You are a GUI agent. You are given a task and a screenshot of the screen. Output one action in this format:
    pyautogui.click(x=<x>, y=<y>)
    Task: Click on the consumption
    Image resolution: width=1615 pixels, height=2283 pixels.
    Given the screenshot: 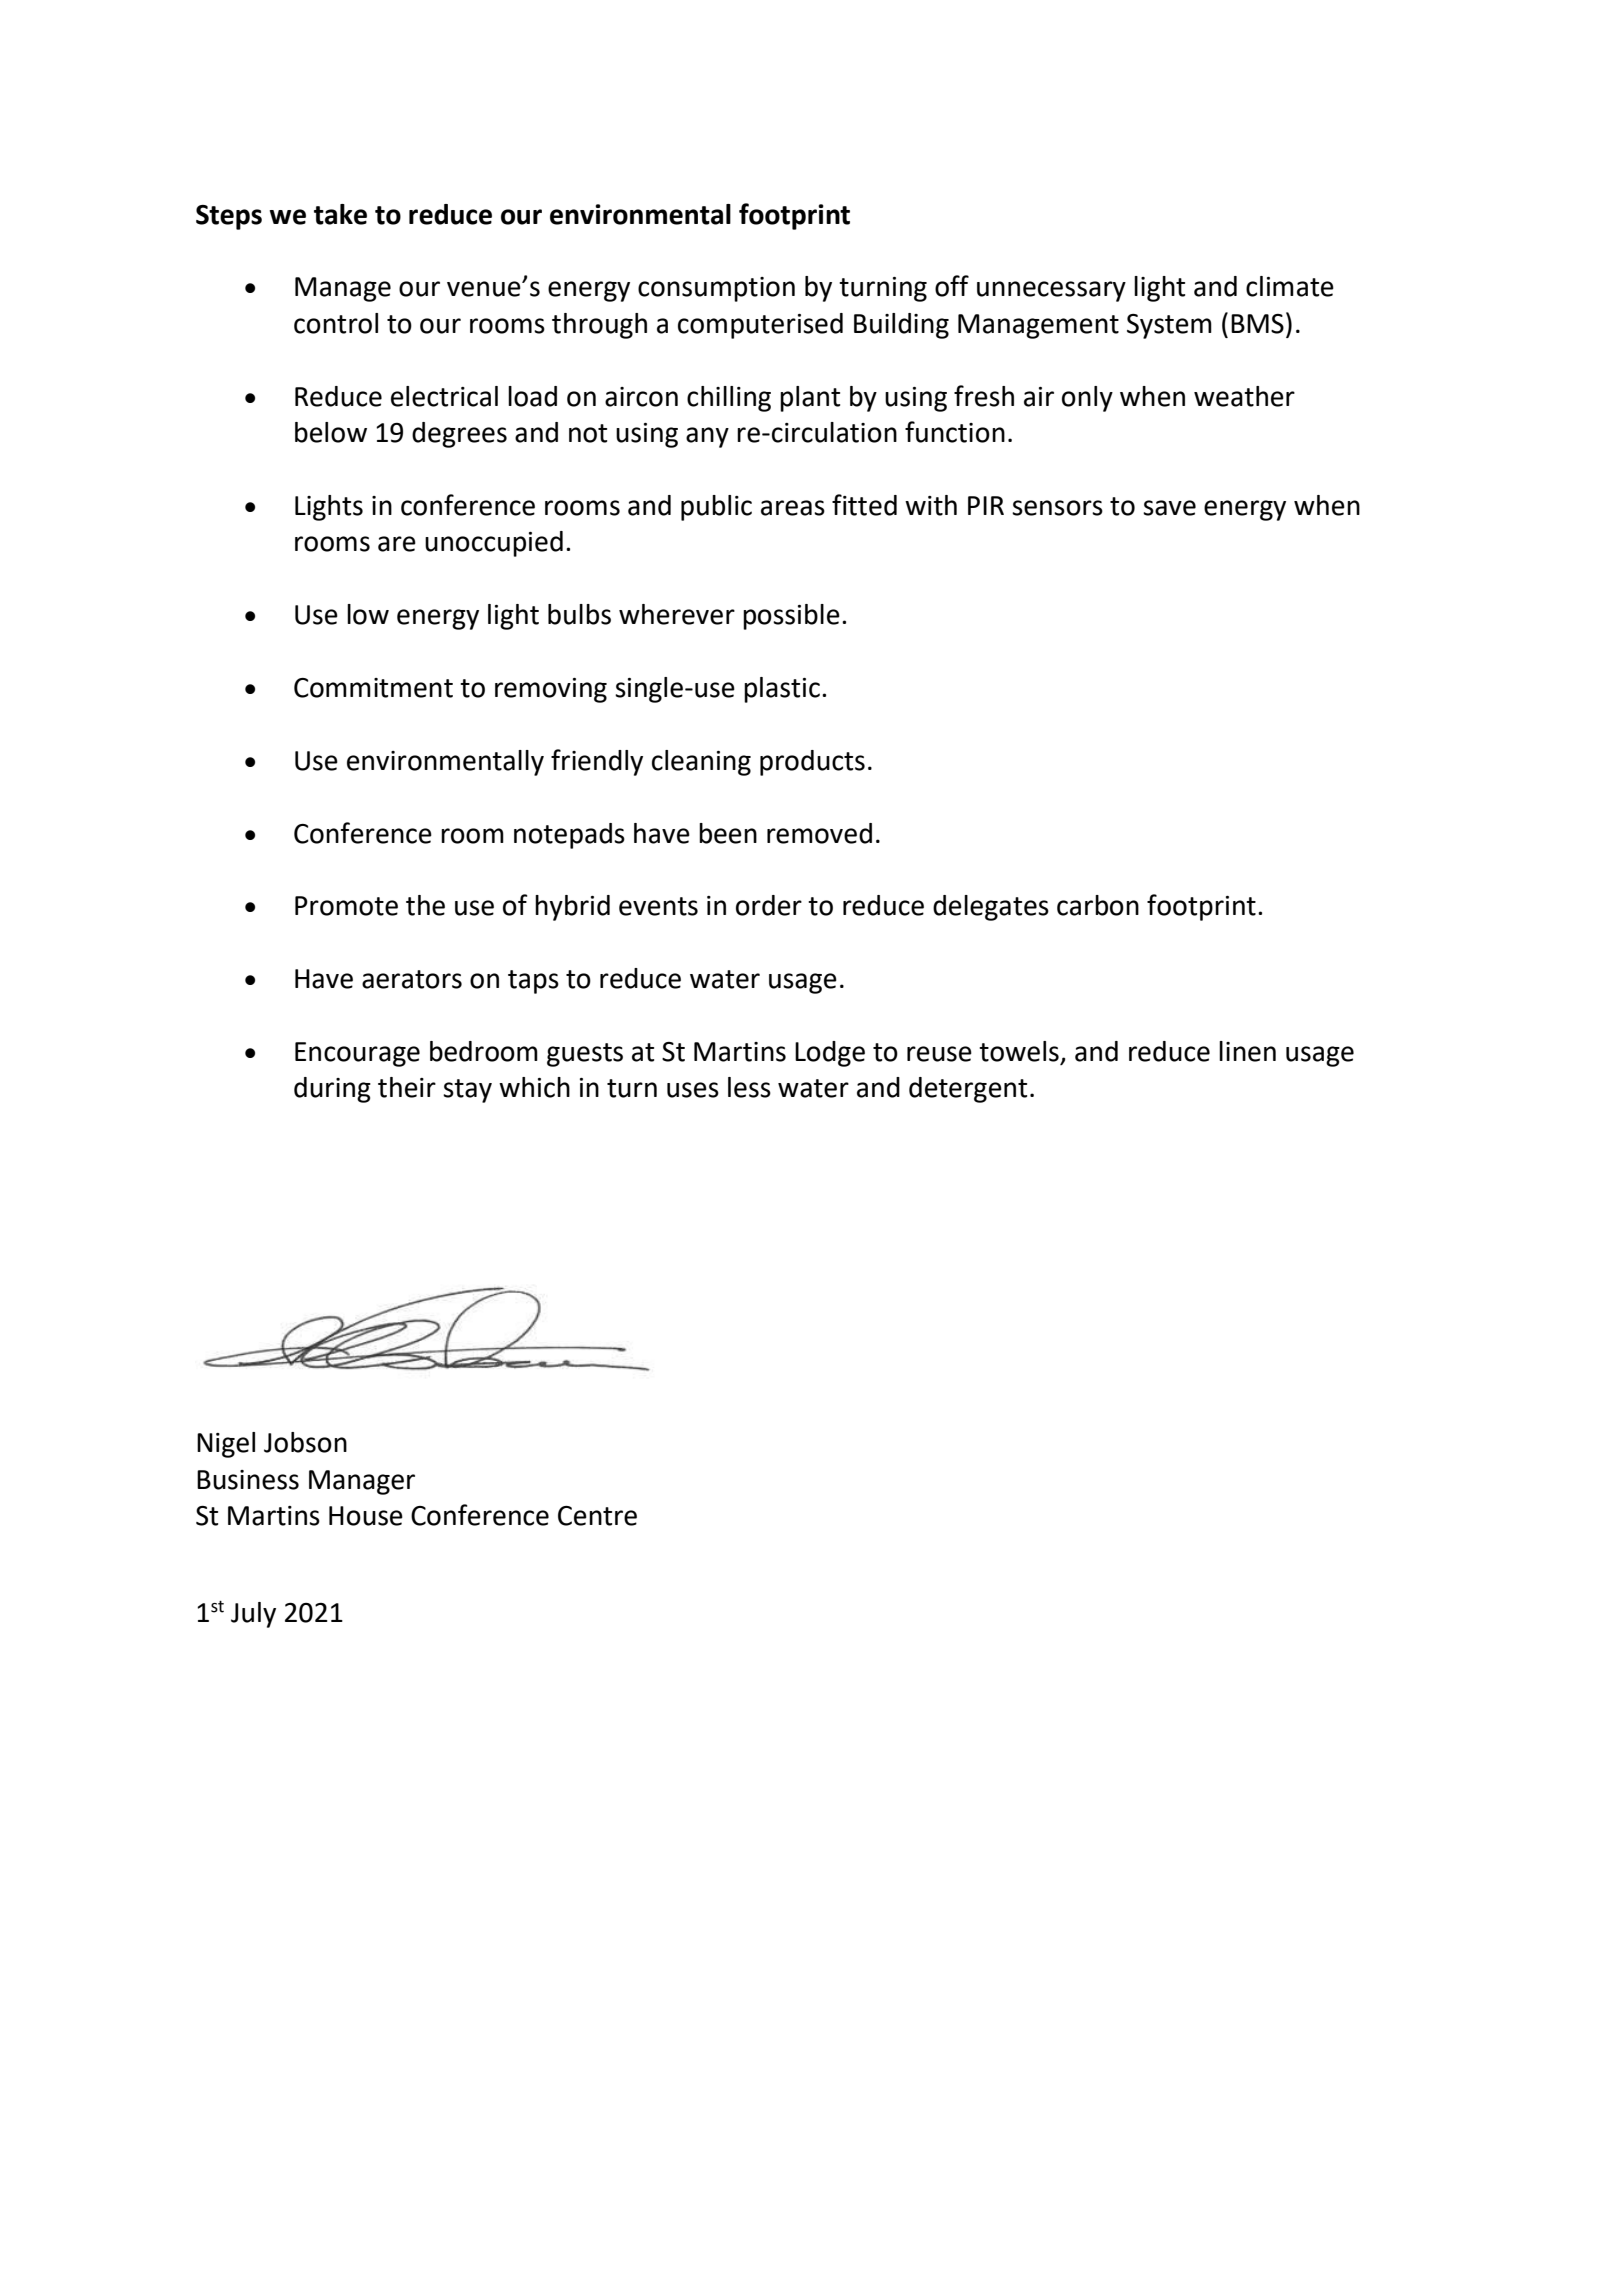 What is the action you would take?
    pyautogui.click(x=716, y=289)
